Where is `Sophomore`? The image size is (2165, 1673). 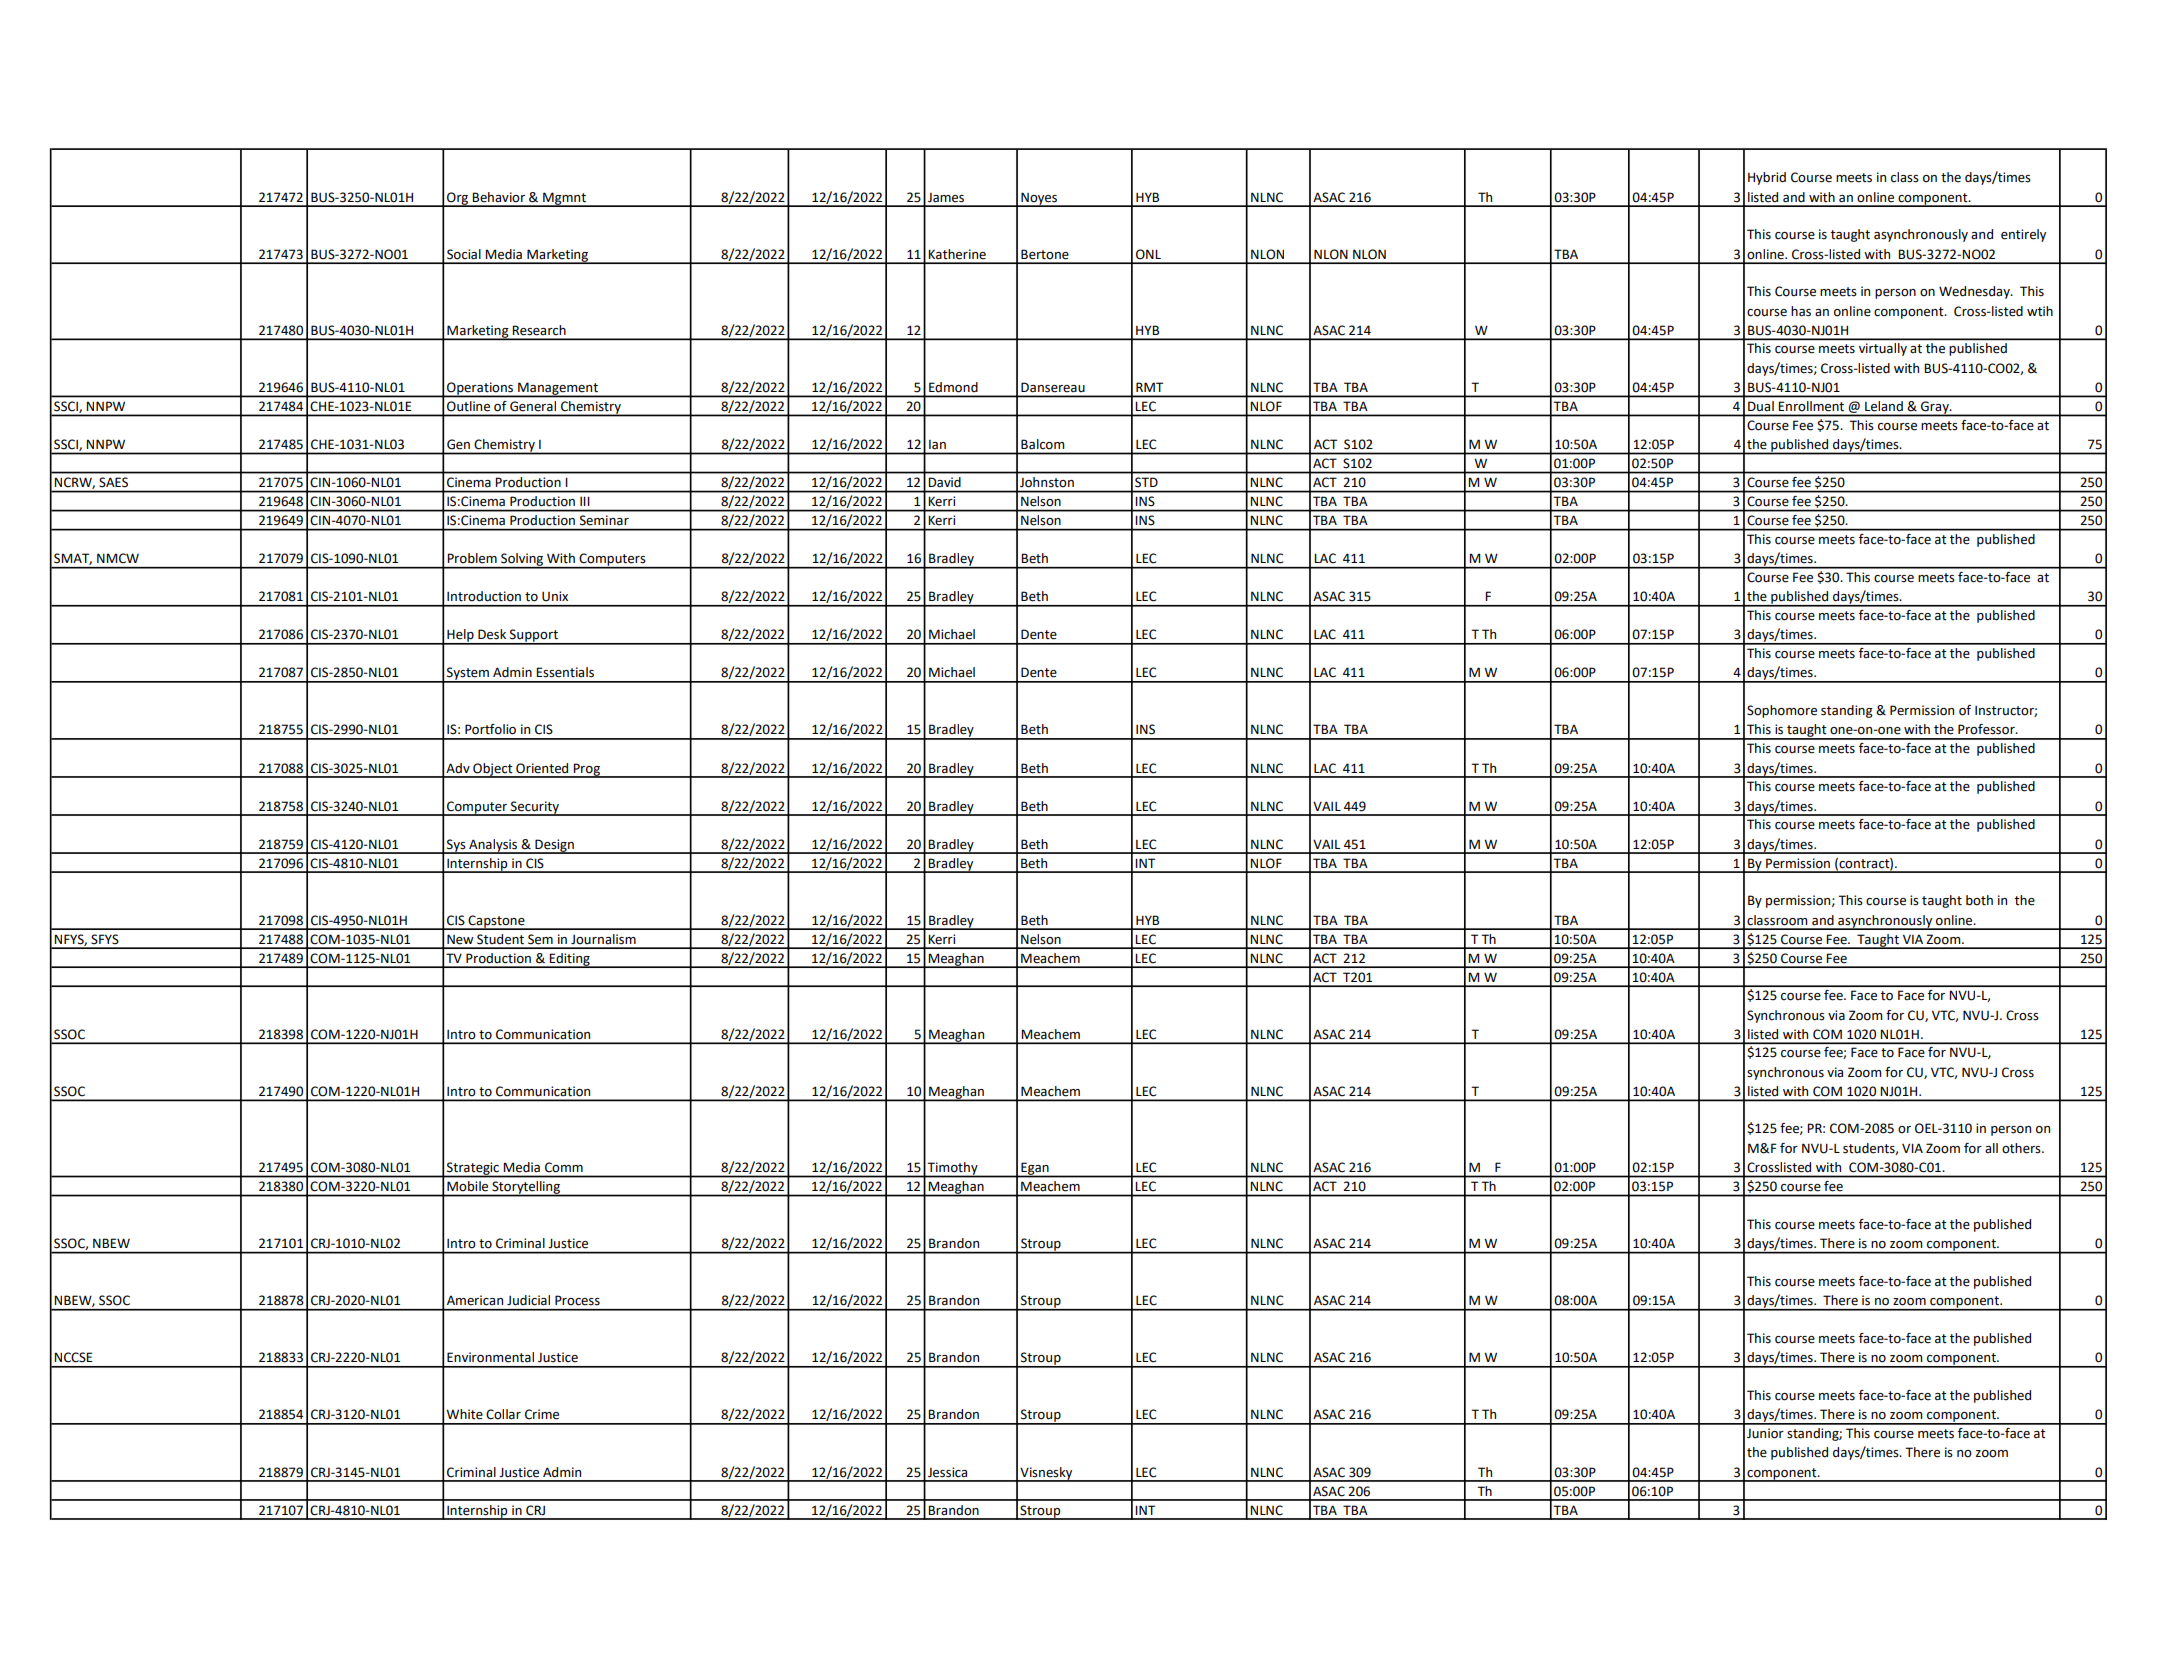 Sophomore is located at coordinates (1782, 711).
